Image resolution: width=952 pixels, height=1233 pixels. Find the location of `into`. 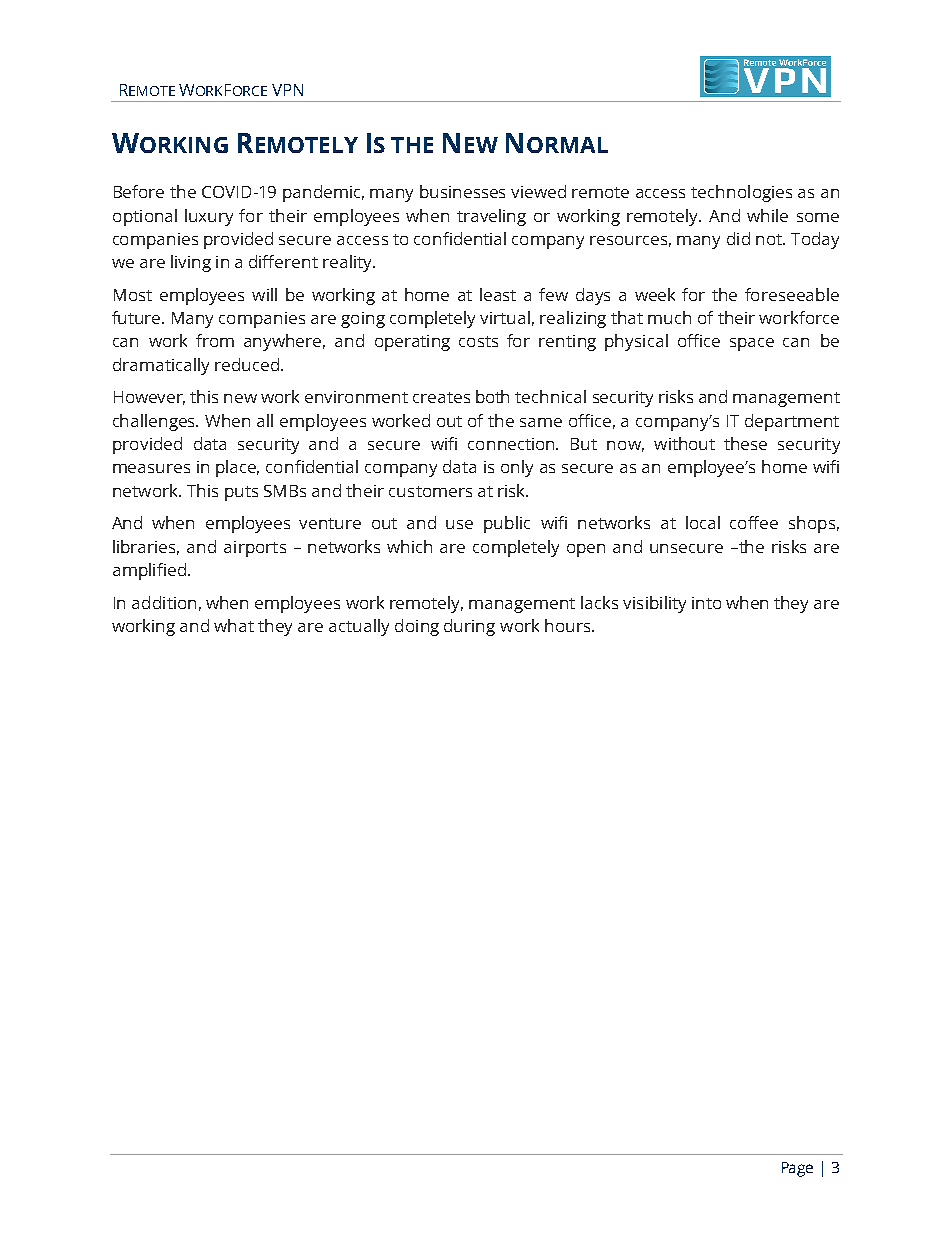

into is located at coordinates (706, 603).
